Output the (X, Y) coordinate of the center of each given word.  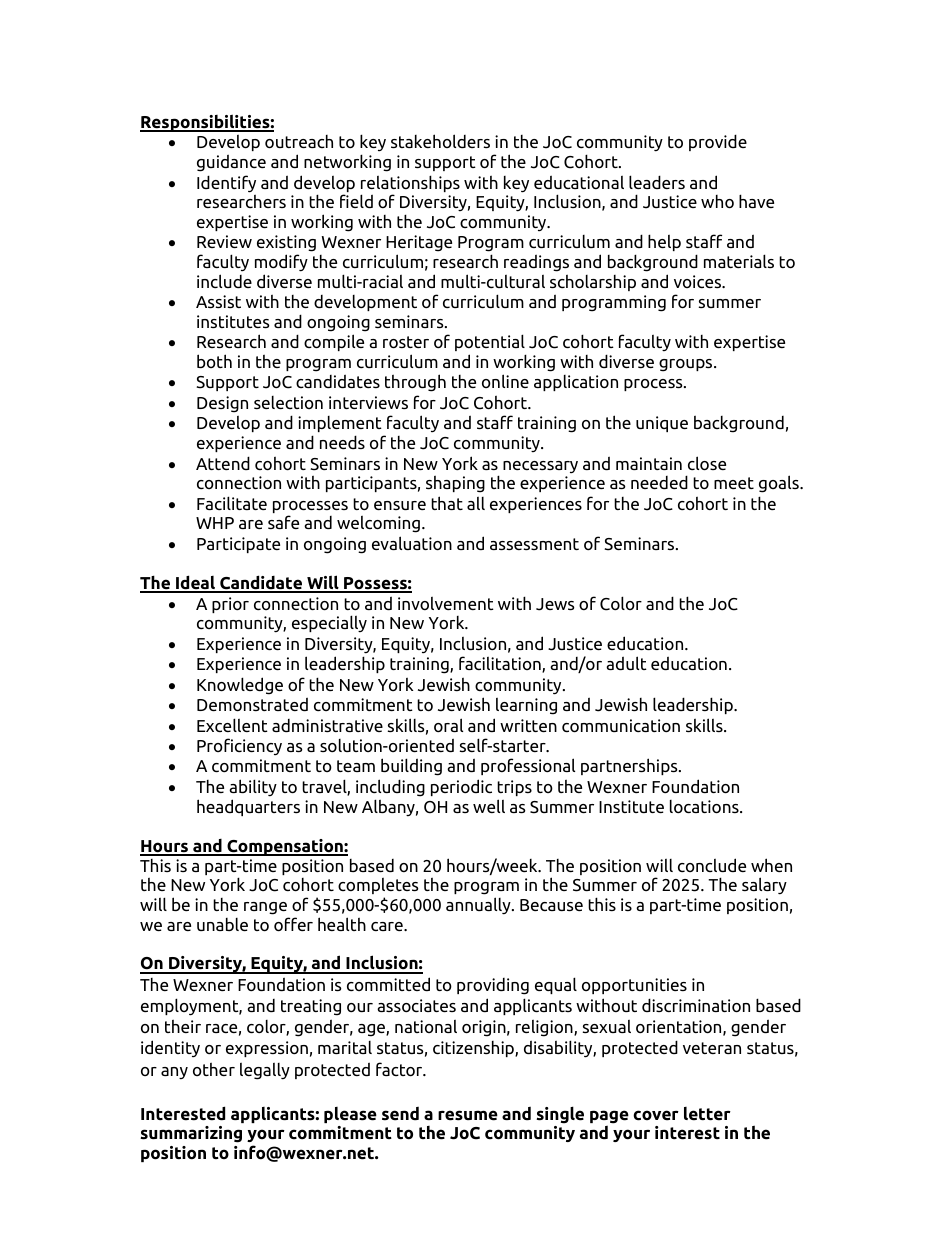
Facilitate (232, 503)
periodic (461, 787)
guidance (231, 163)
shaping (455, 484)
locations (705, 807)
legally (265, 1071)
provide (718, 142)
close (707, 463)
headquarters (248, 807)
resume (468, 1115)
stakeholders (440, 141)
